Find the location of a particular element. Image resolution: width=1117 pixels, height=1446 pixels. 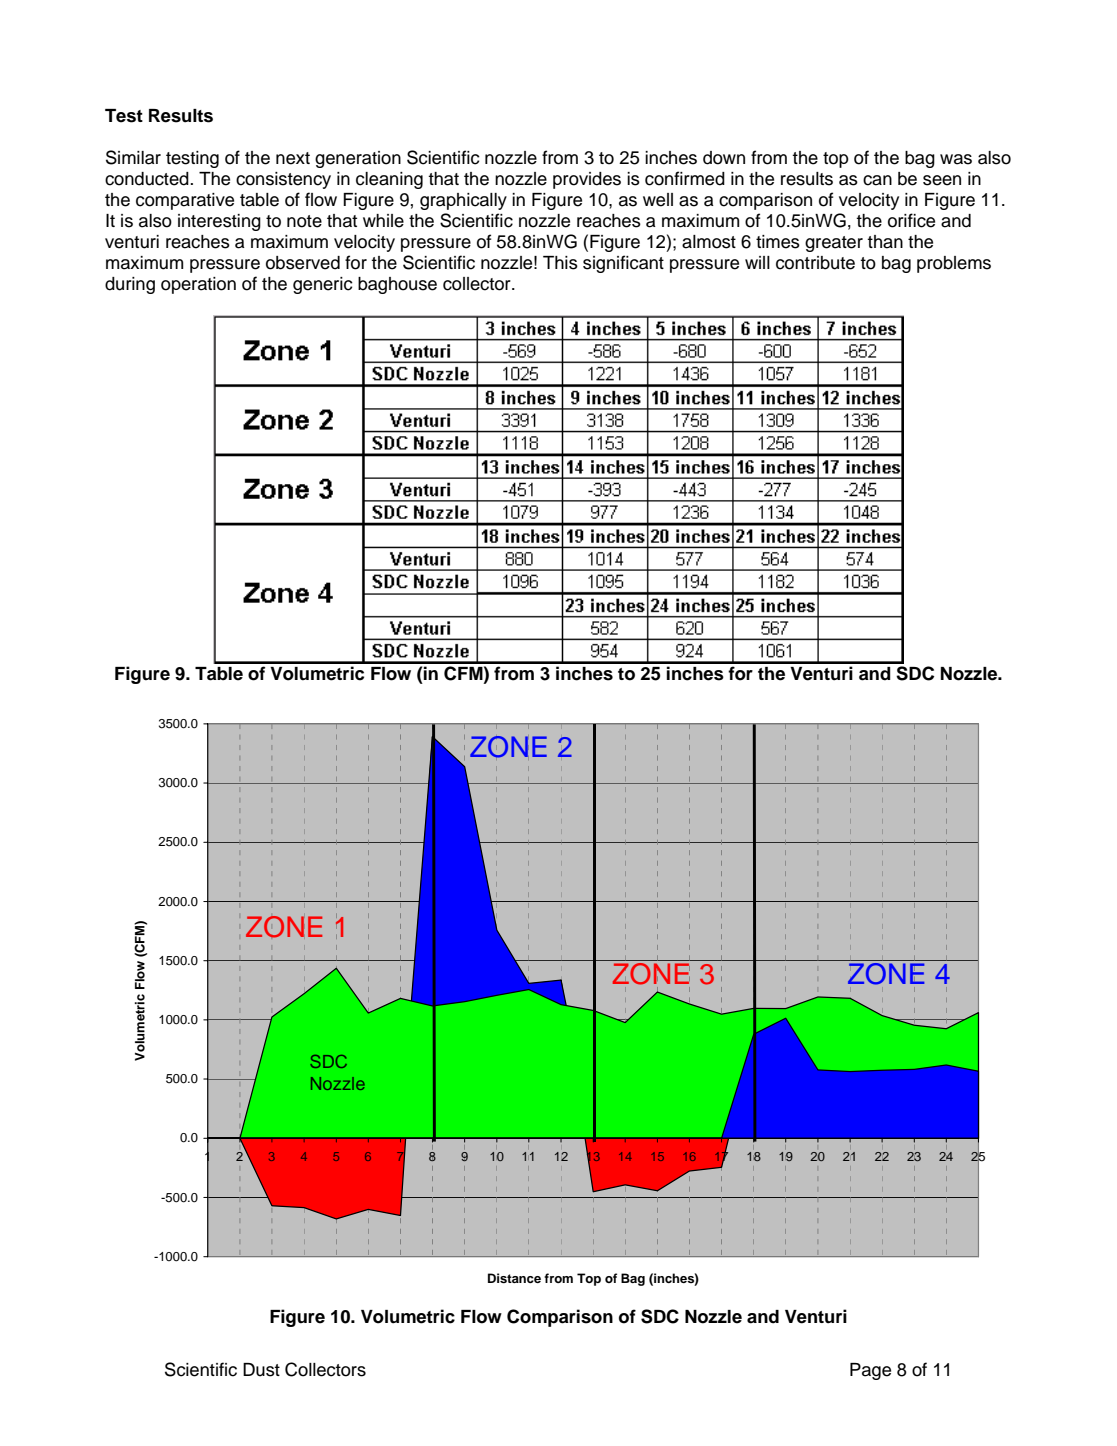

baghouse is located at coordinates (397, 285).
